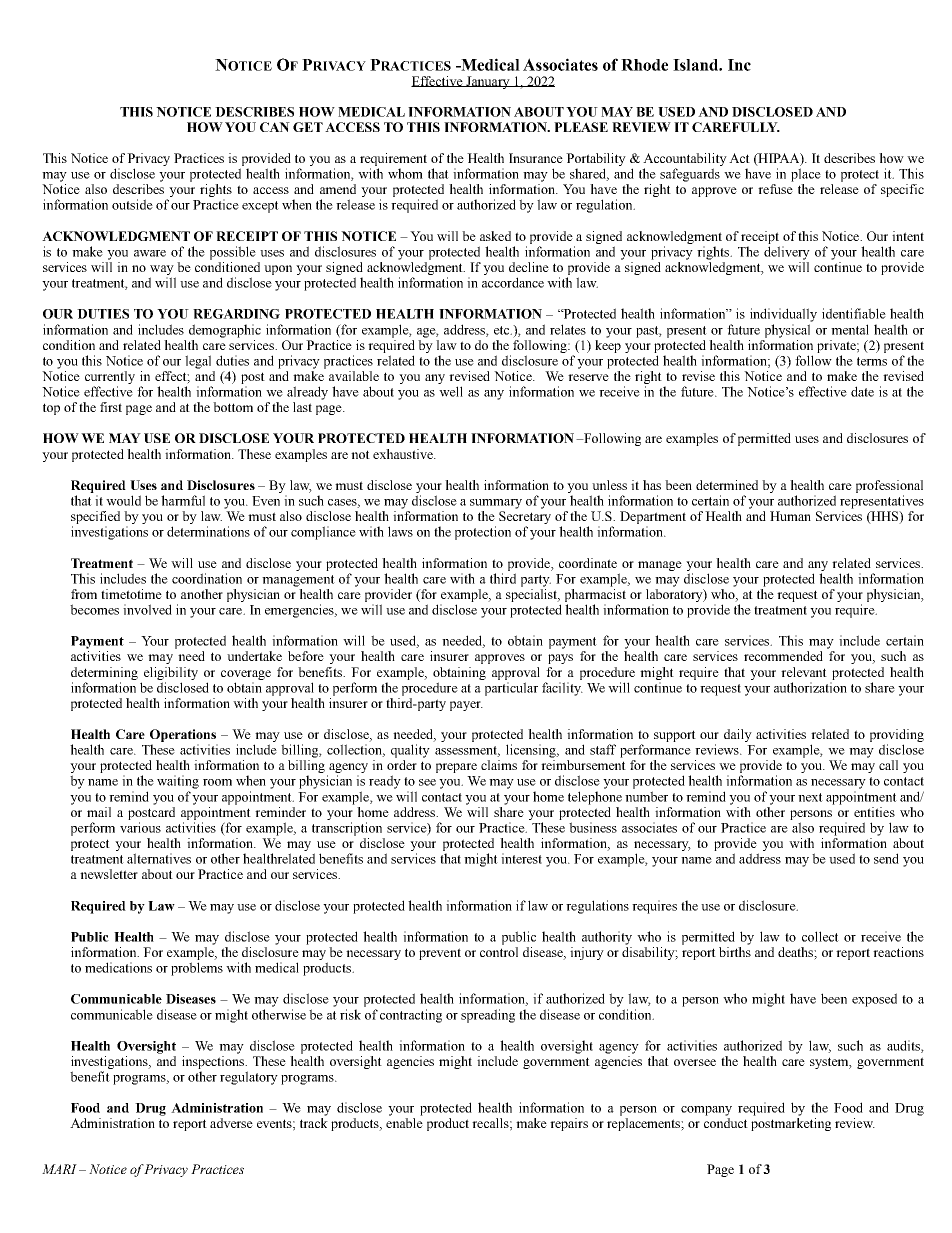  I want to click on adverse, so click(231, 1123).
